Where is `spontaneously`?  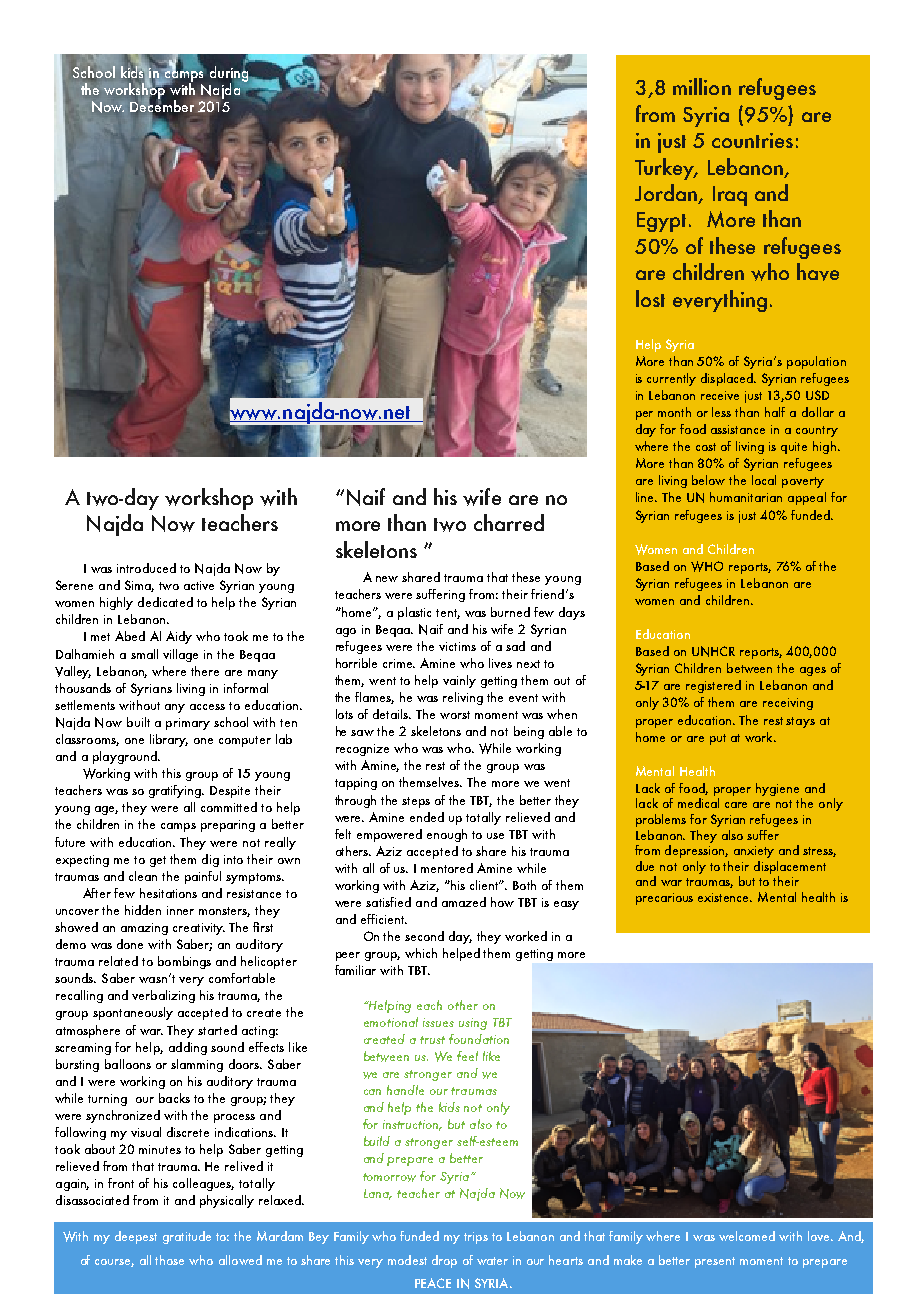
spontaneously is located at coordinates (133, 1013).
